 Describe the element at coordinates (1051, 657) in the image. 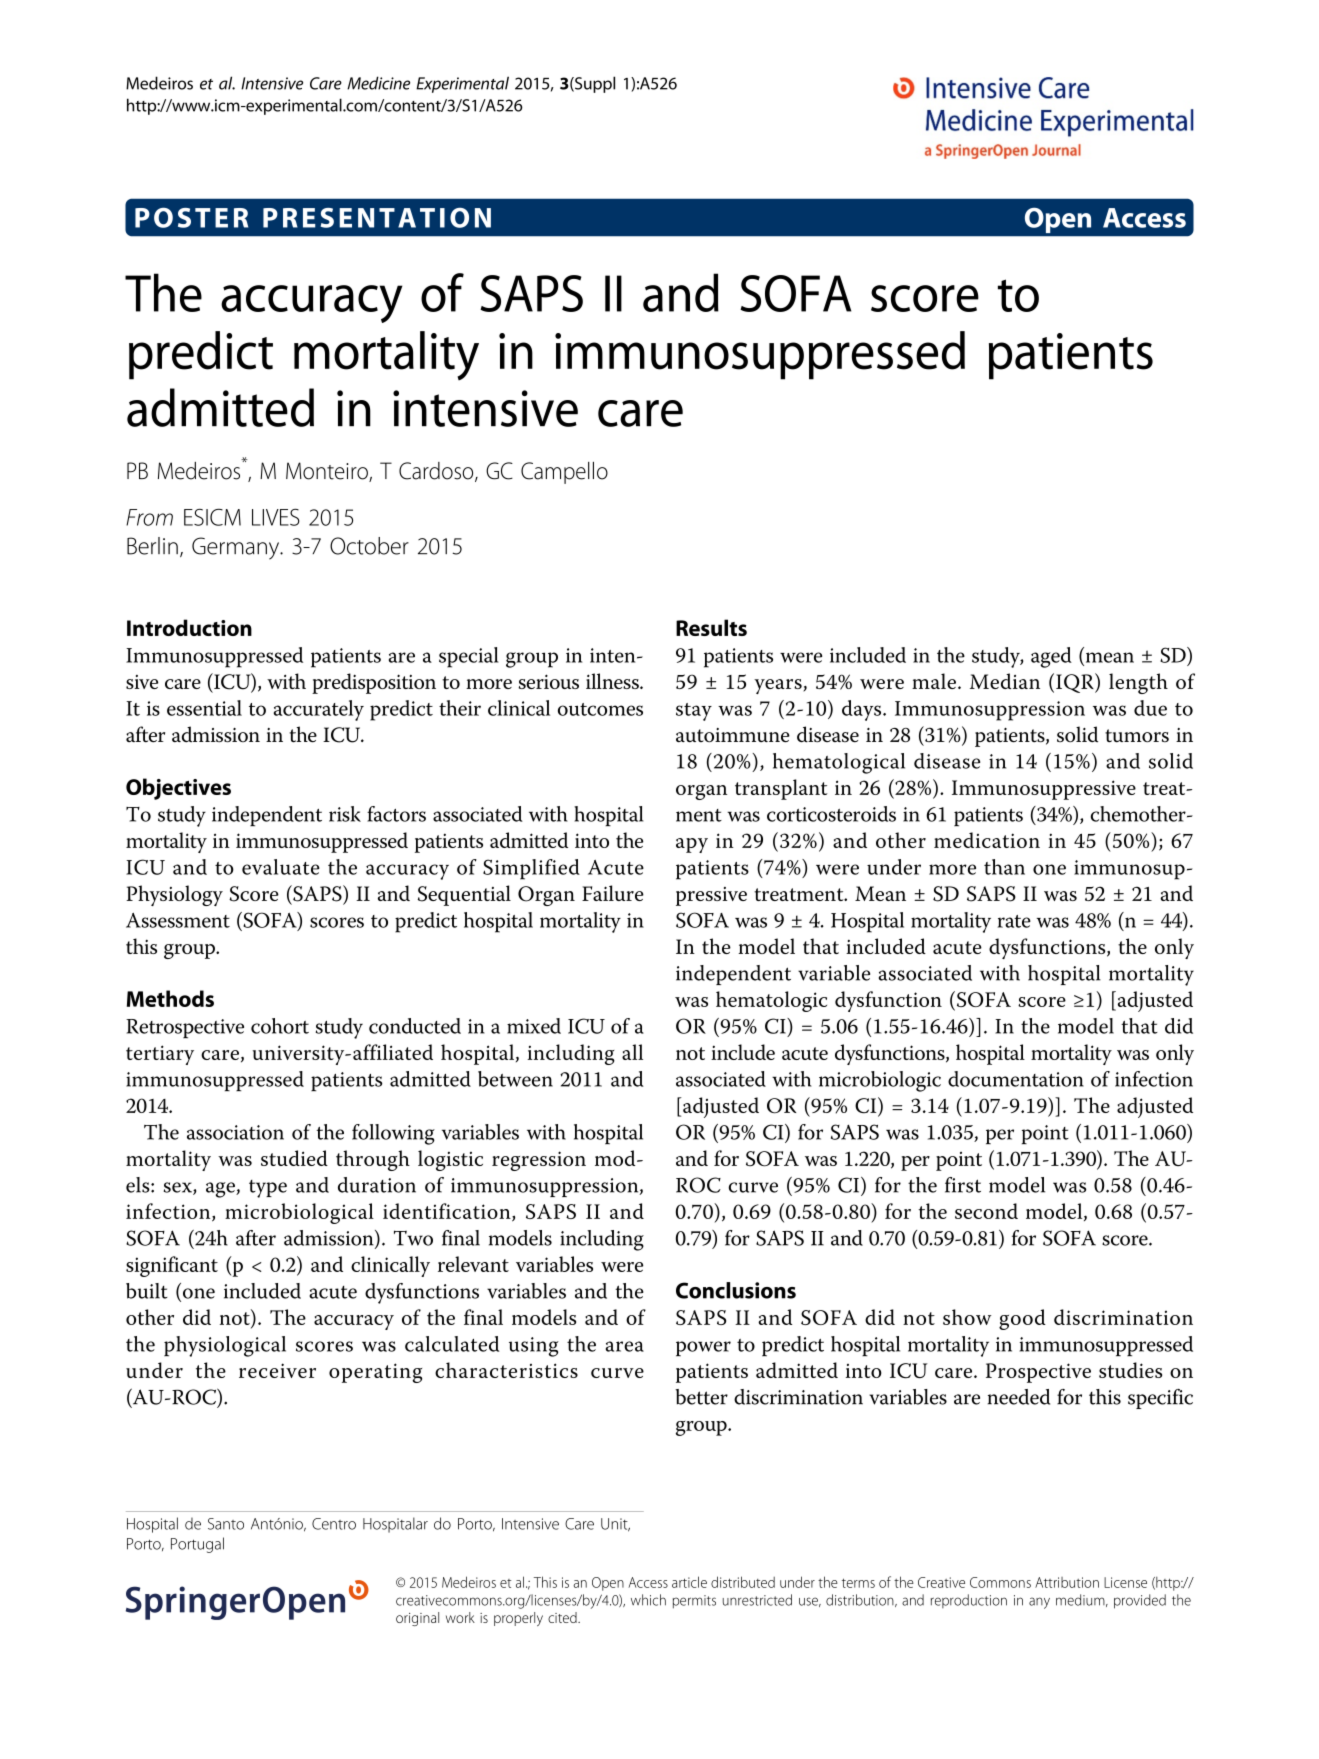

I see `aged` at that location.
